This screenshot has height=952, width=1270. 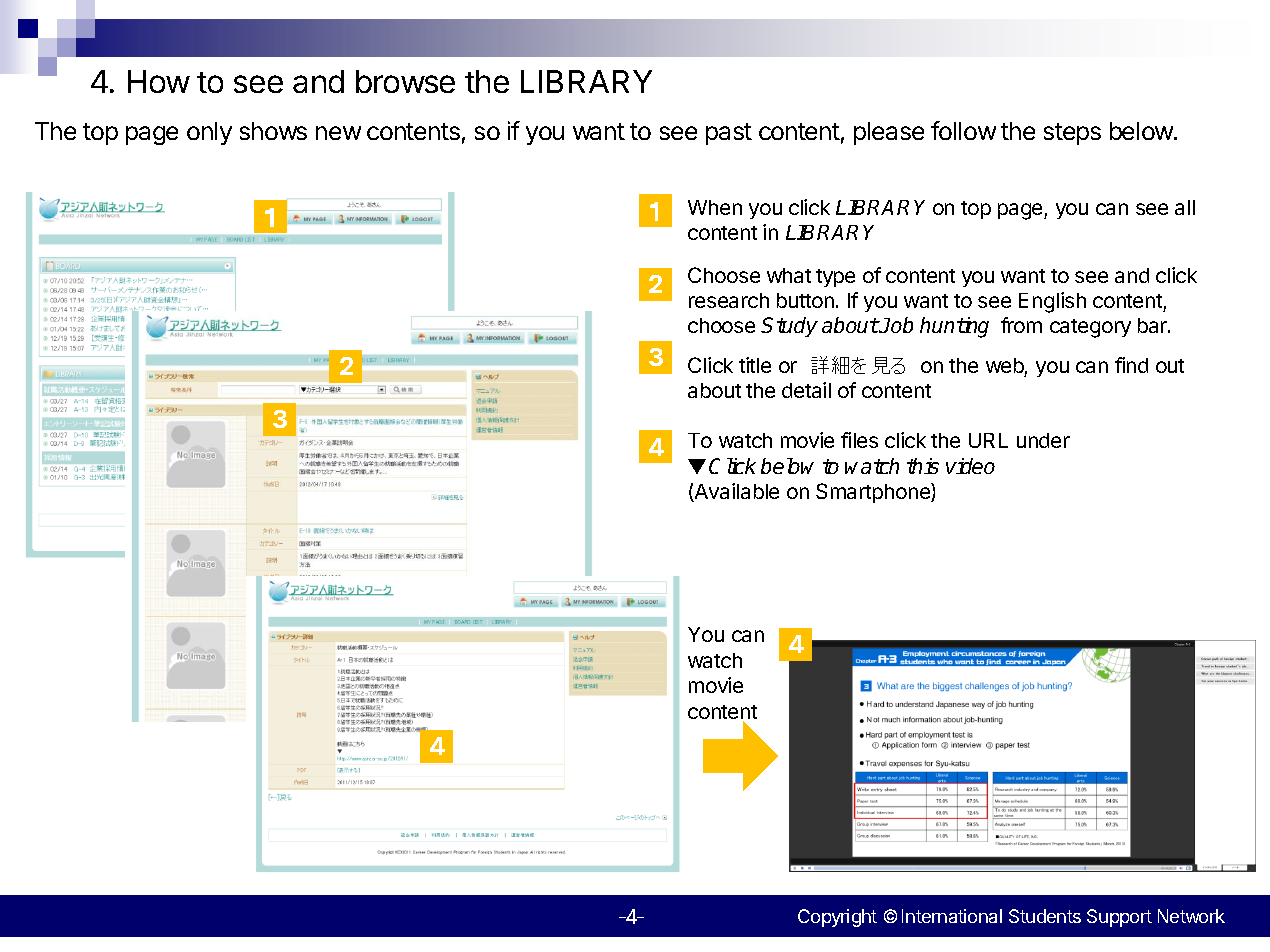 I want to click on new, so click(x=338, y=133).
